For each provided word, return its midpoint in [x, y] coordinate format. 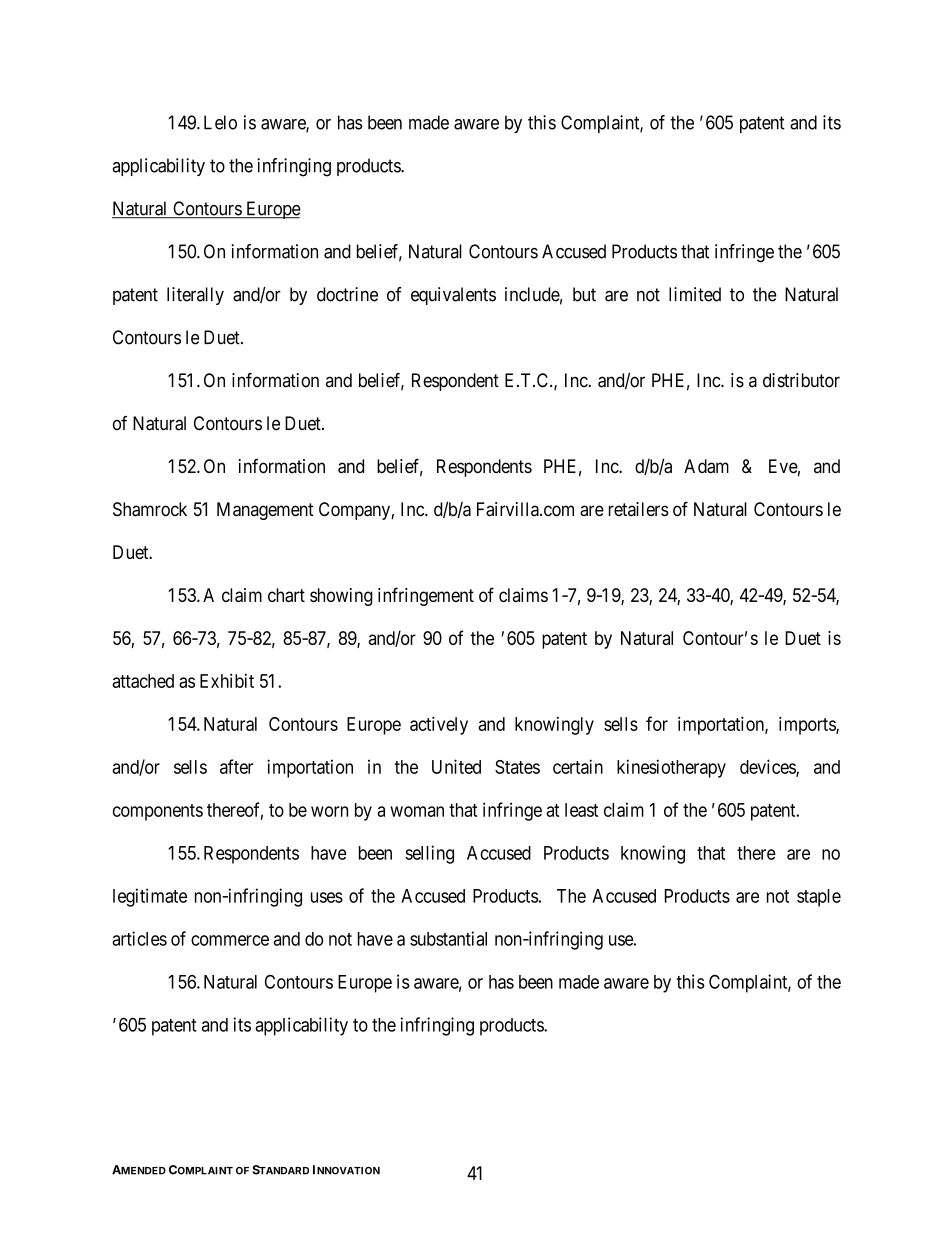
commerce [230, 940]
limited [695, 294]
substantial [448, 938]
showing [341, 597]
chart [286, 595]
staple [819, 898]
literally [195, 296]
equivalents [453, 296]
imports [808, 725]
